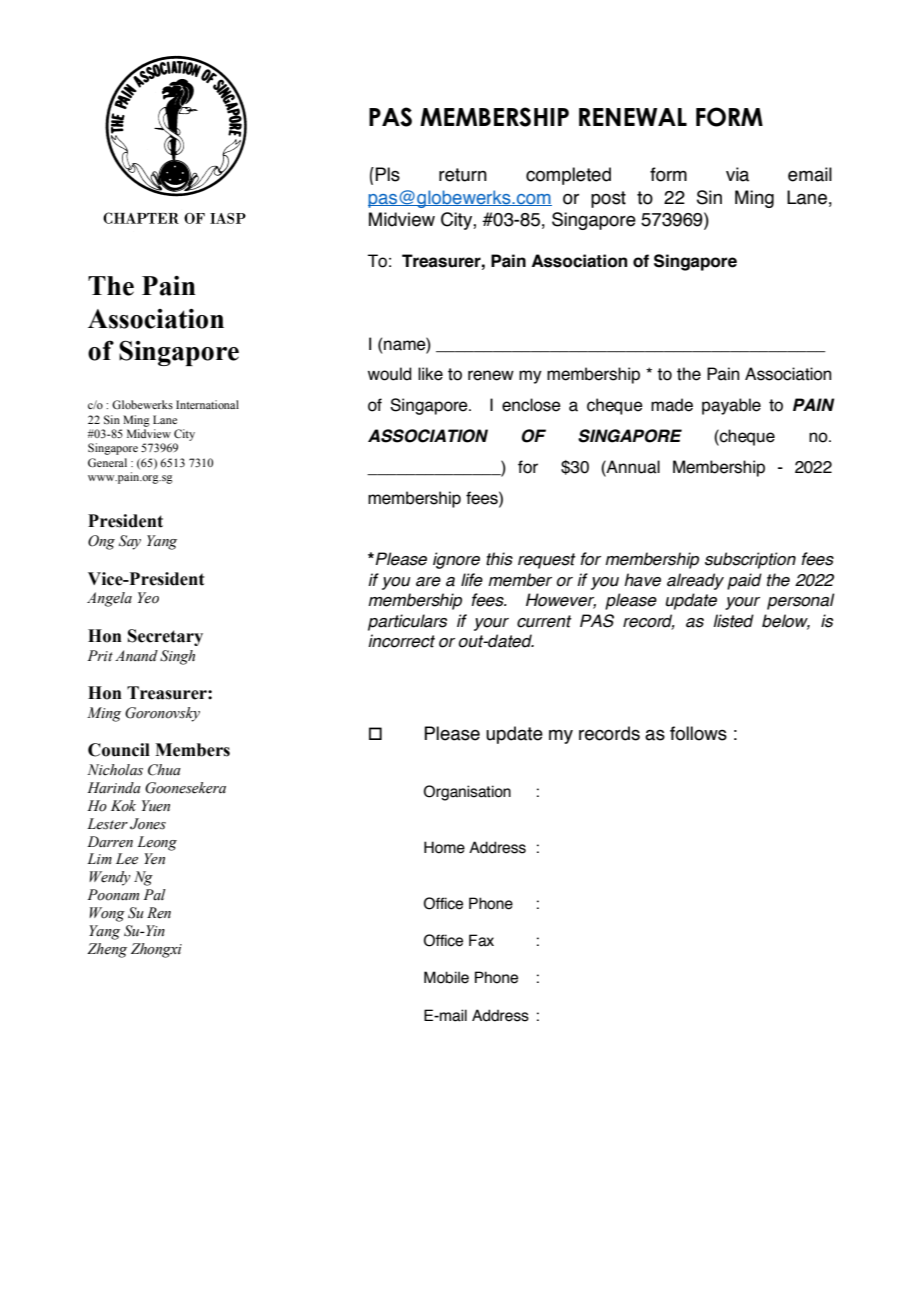 The image size is (924, 1308). I want to click on enclose, so click(531, 405).
